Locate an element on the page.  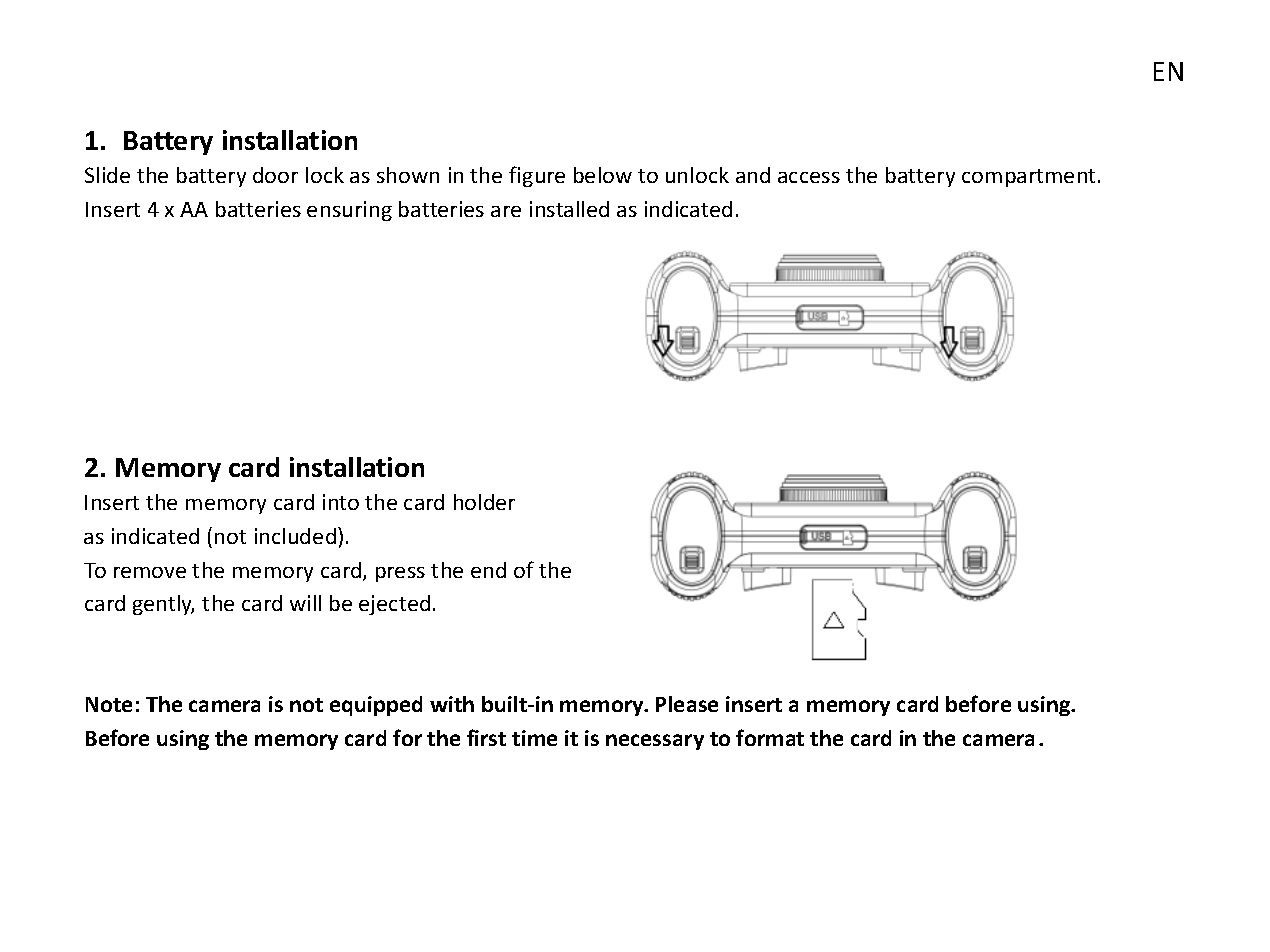
compartment is located at coordinates (1028, 178).
